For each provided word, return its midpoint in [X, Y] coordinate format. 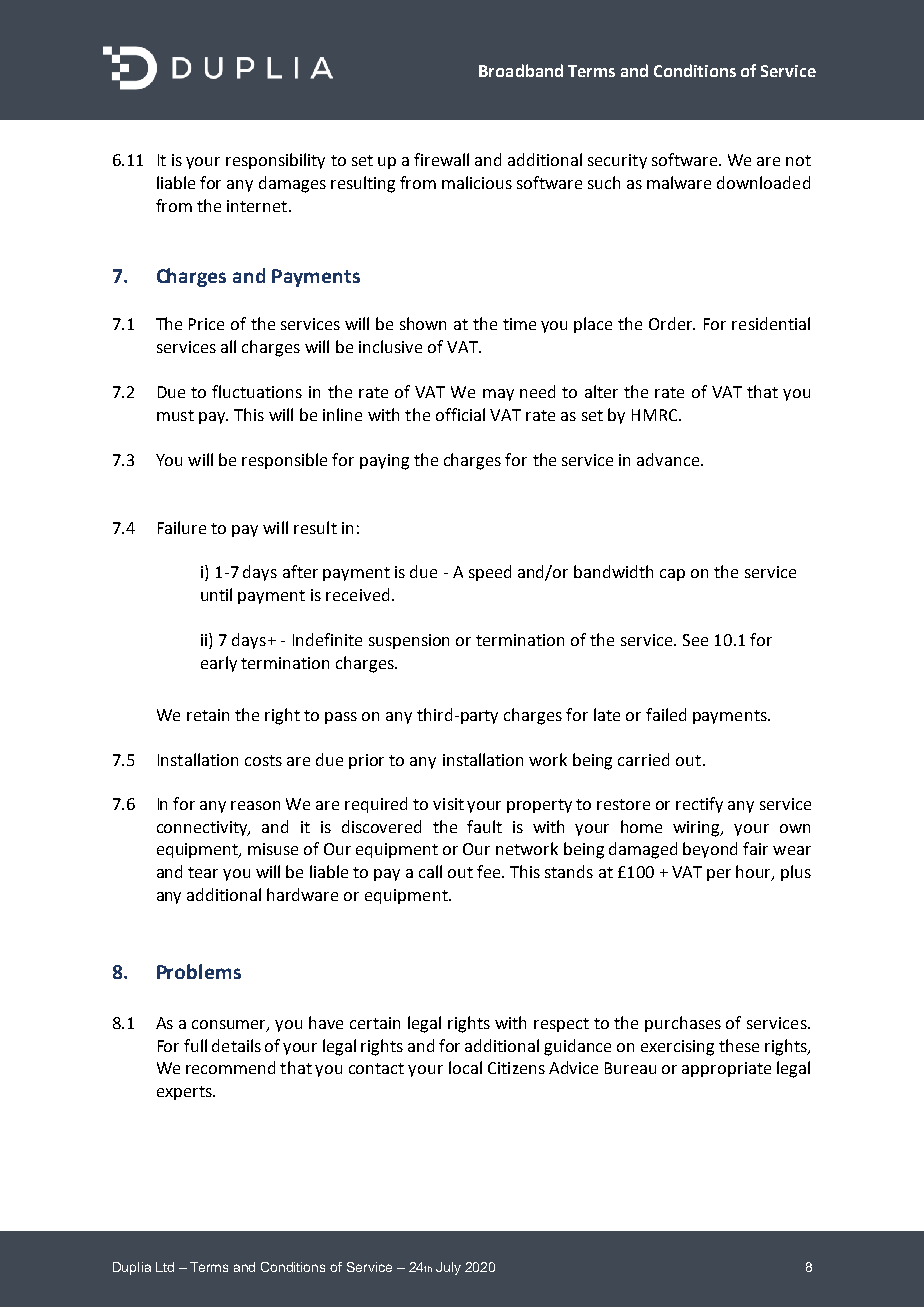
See [695, 640]
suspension [409, 641]
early [219, 664]
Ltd [165, 1267]
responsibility [275, 161]
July [448, 1268]
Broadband [521, 70]
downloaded [763, 182]
